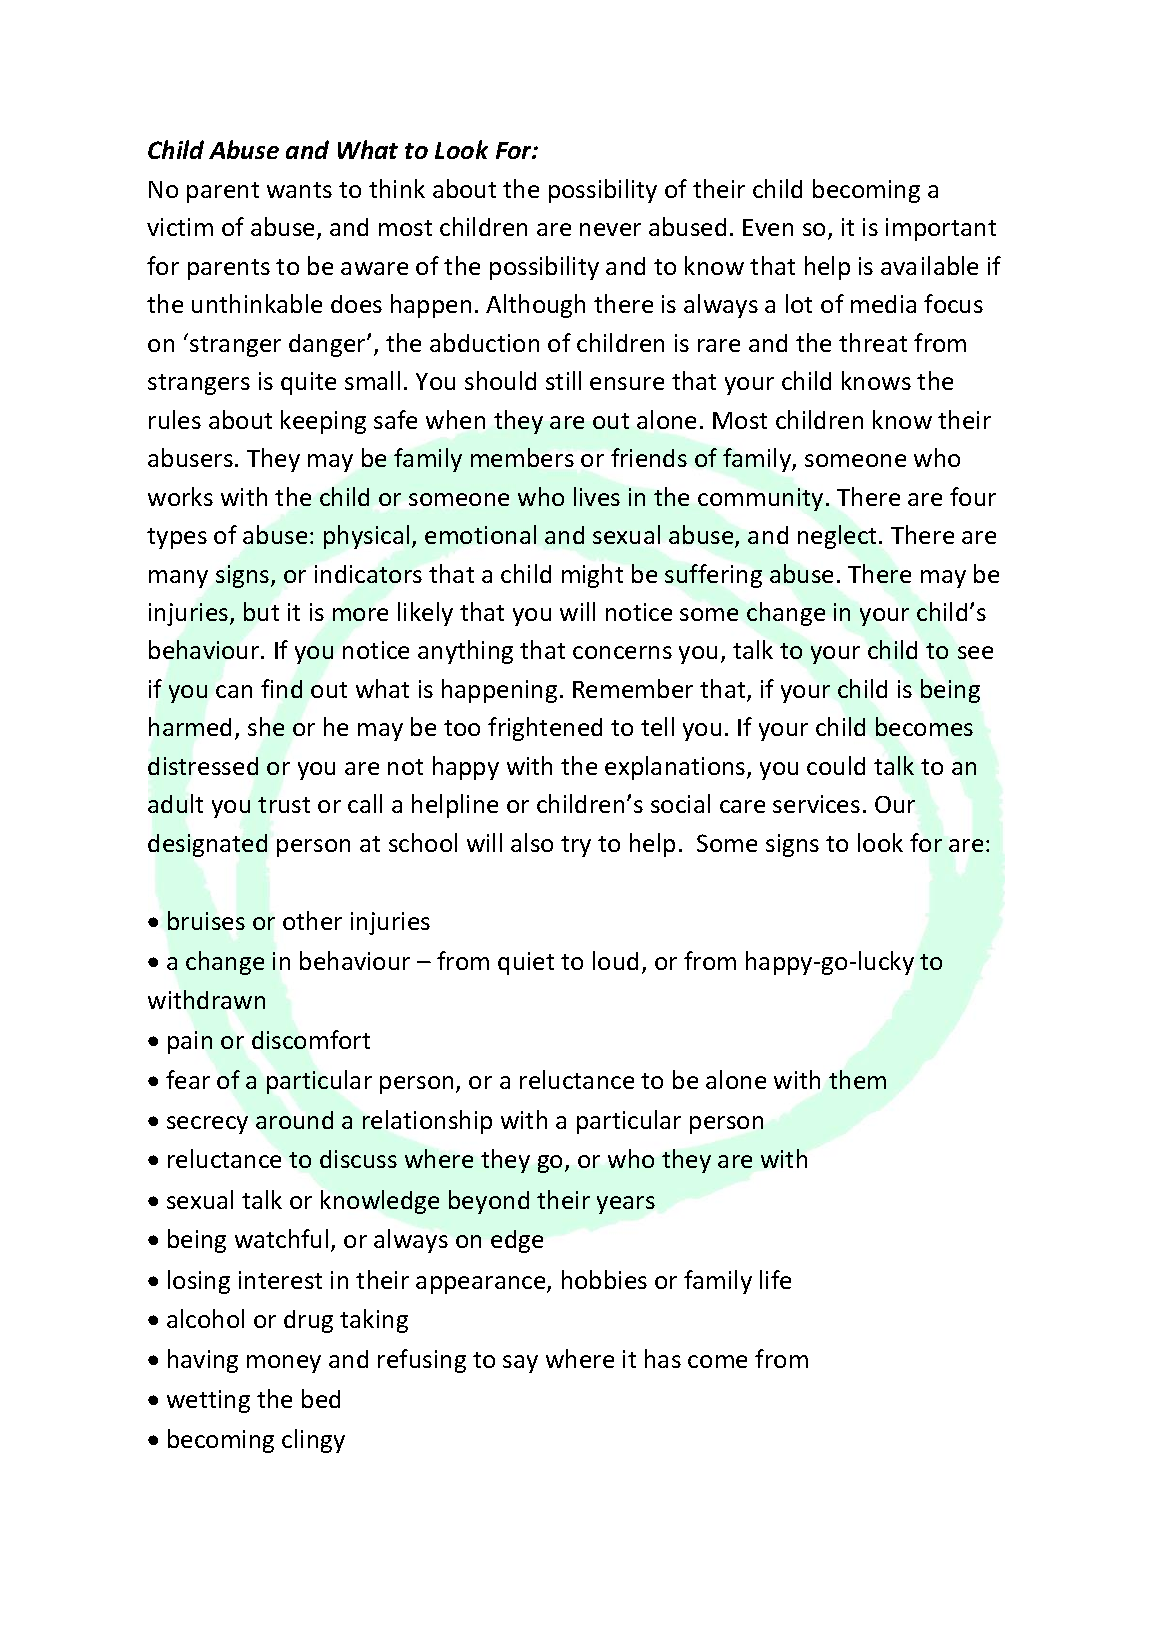 The height and width of the page is (1631, 1153). Describe the element at coordinates (857, 1079) in the page. I see `them` at that location.
